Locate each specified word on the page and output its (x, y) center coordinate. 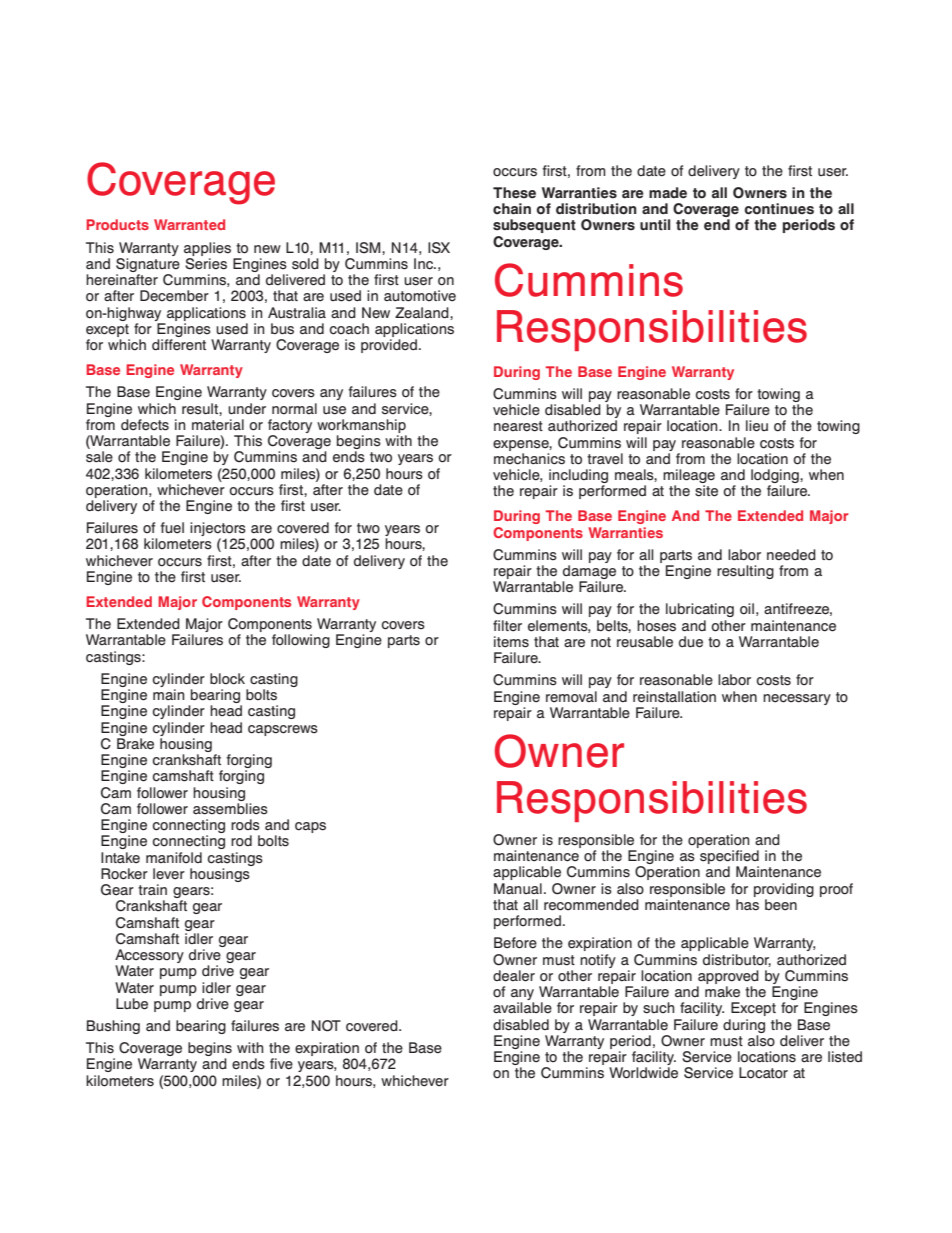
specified (729, 858)
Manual (518, 888)
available (522, 1008)
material (218, 425)
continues (779, 209)
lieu (757, 426)
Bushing (113, 1027)
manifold (174, 857)
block (227, 679)
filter (507, 626)
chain (512, 209)
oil (747, 609)
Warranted (189, 224)
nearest (518, 426)
